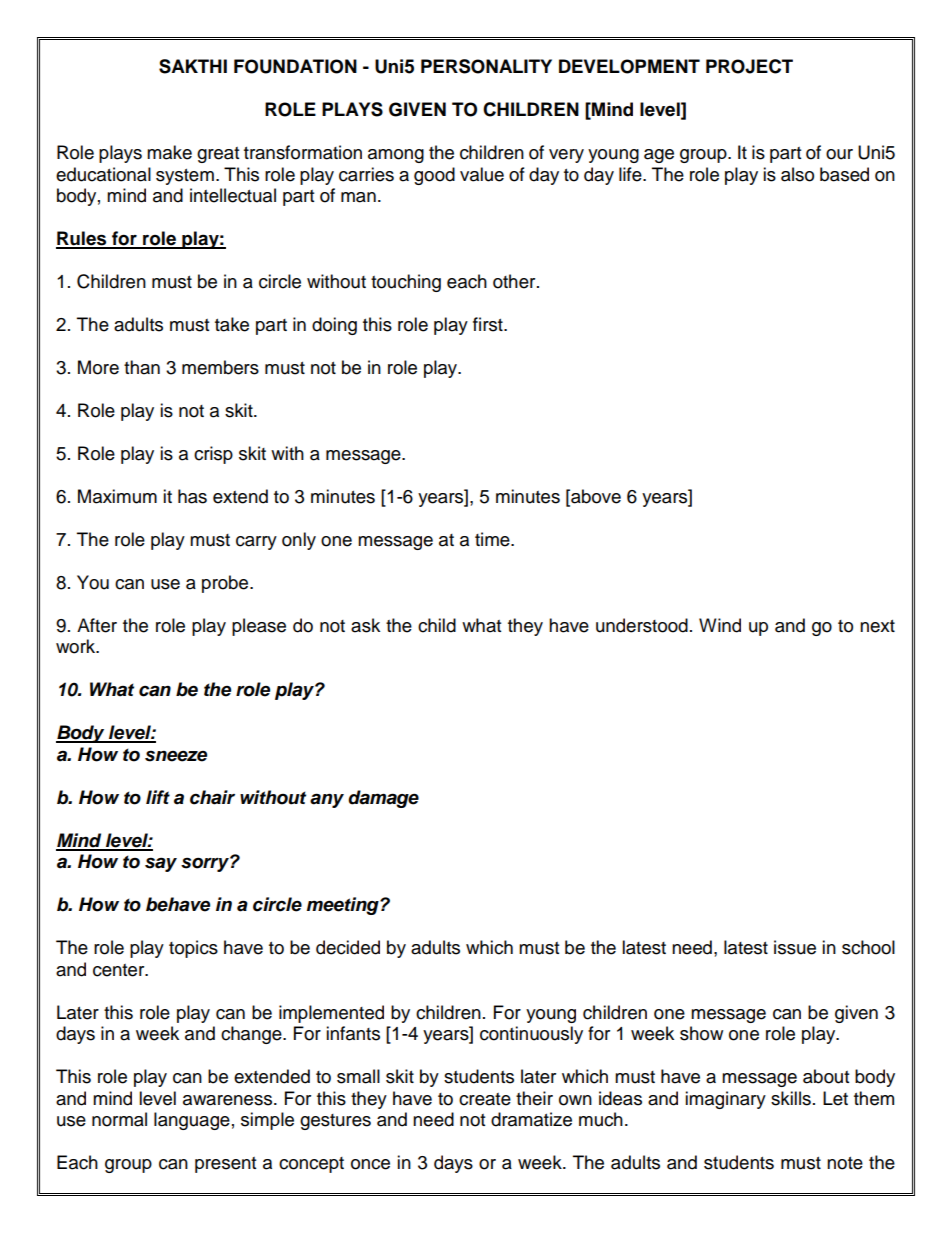 This image has width=952, height=1233. What do you see at coordinates (486, 66) in the image?
I see `PERSONALITY` at bounding box center [486, 66].
